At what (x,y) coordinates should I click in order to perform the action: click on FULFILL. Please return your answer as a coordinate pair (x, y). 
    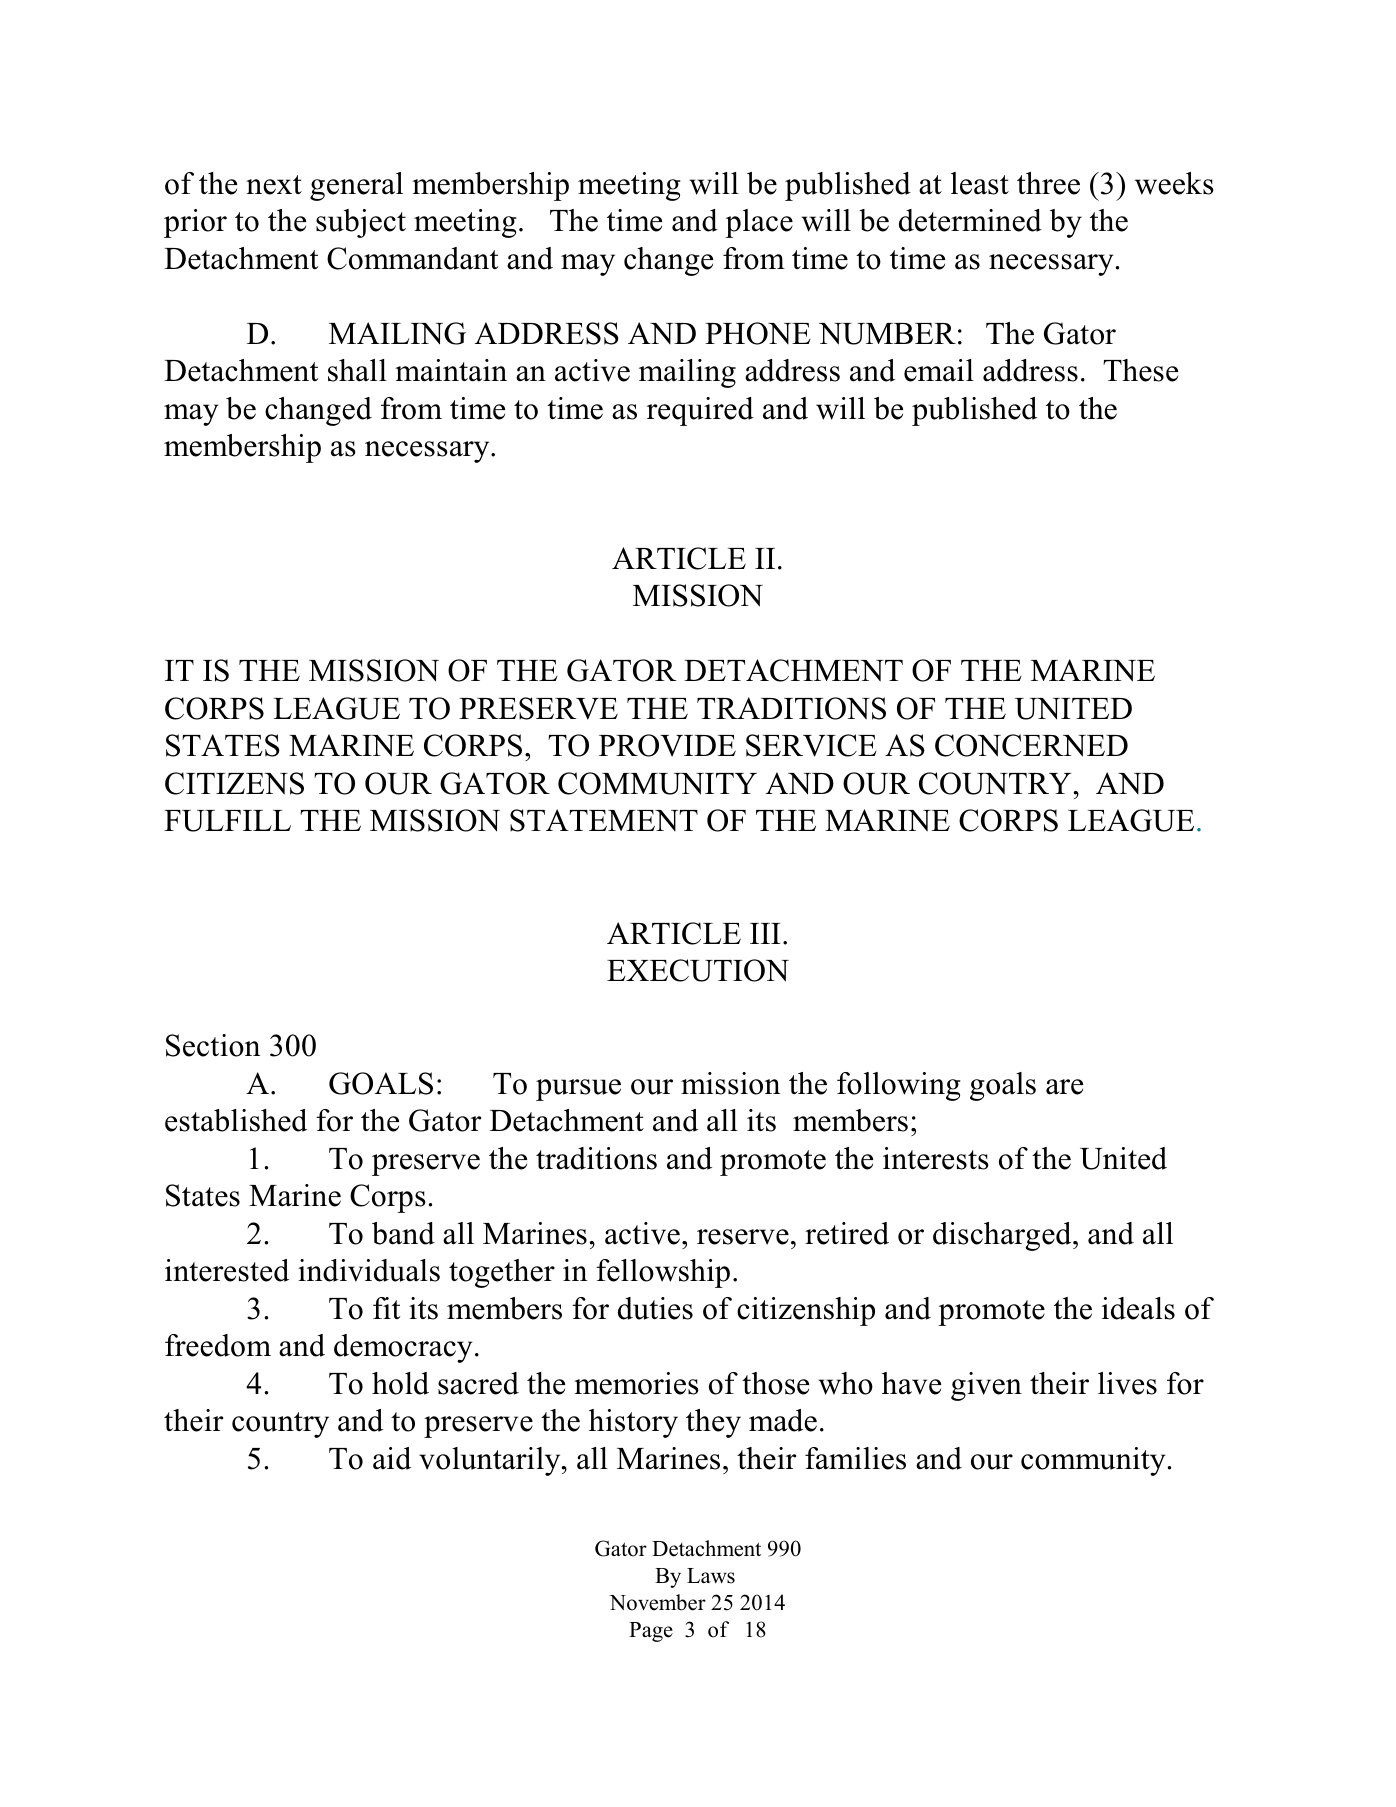
    Looking at the image, I should click on (227, 821).
